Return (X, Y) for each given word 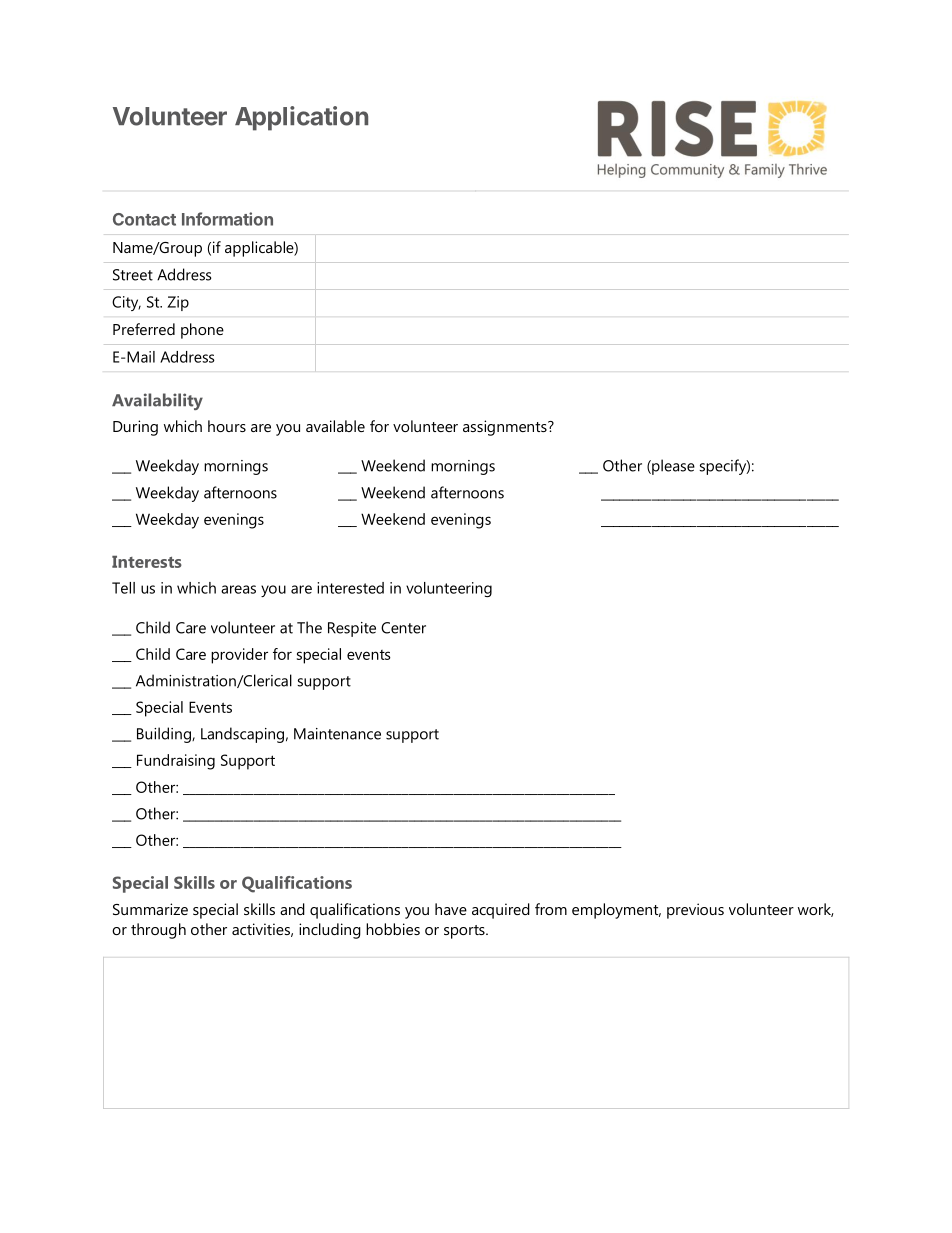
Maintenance (337, 734)
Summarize (150, 909)
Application (301, 118)
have (451, 909)
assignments (506, 428)
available (335, 426)
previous (695, 911)
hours (227, 426)
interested (350, 588)
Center (403, 628)
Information (227, 219)
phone (202, 331)
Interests (147, 562)
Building (165, 735)
